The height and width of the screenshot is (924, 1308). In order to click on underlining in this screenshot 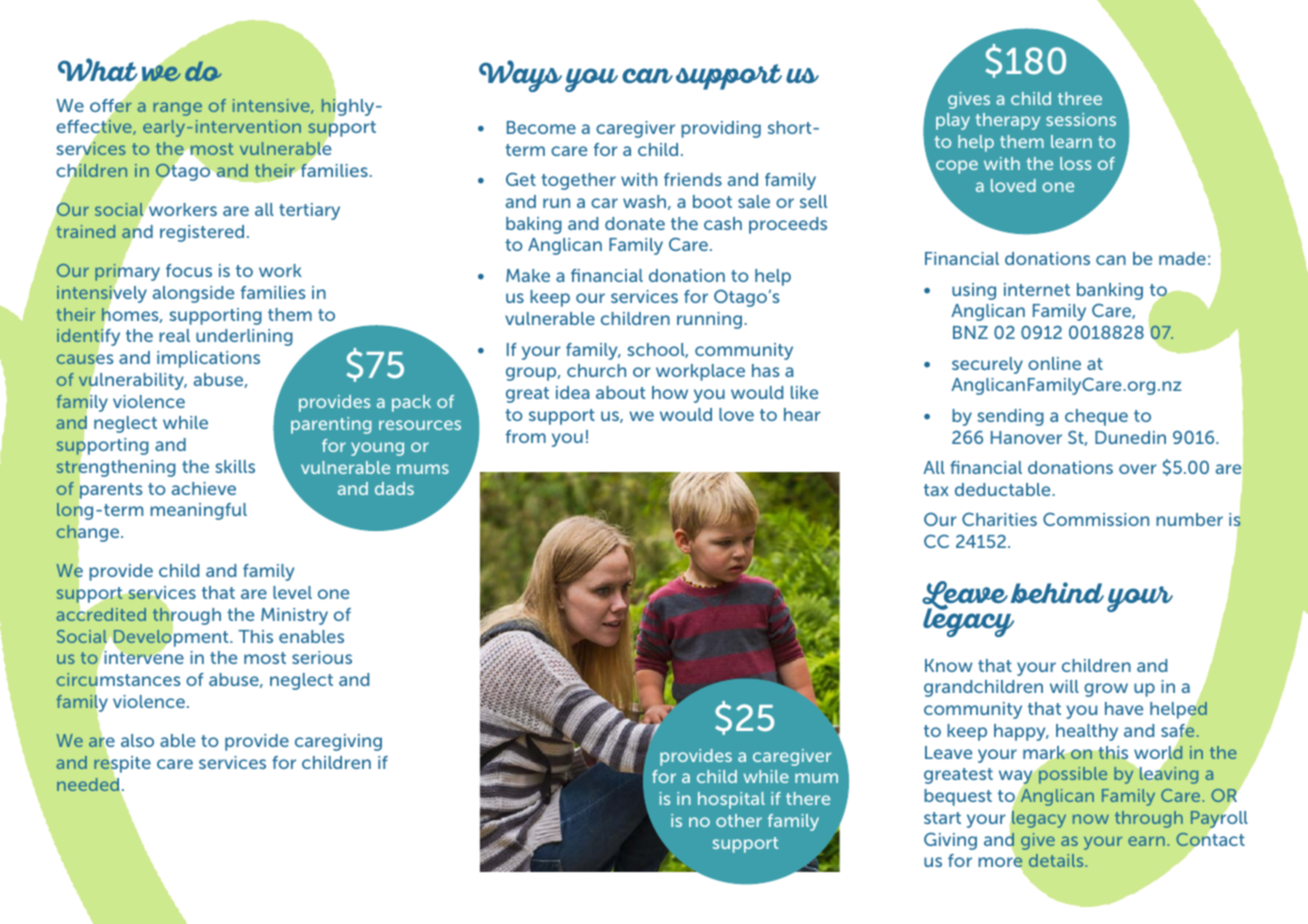, I will do `click(244, 337)`.
